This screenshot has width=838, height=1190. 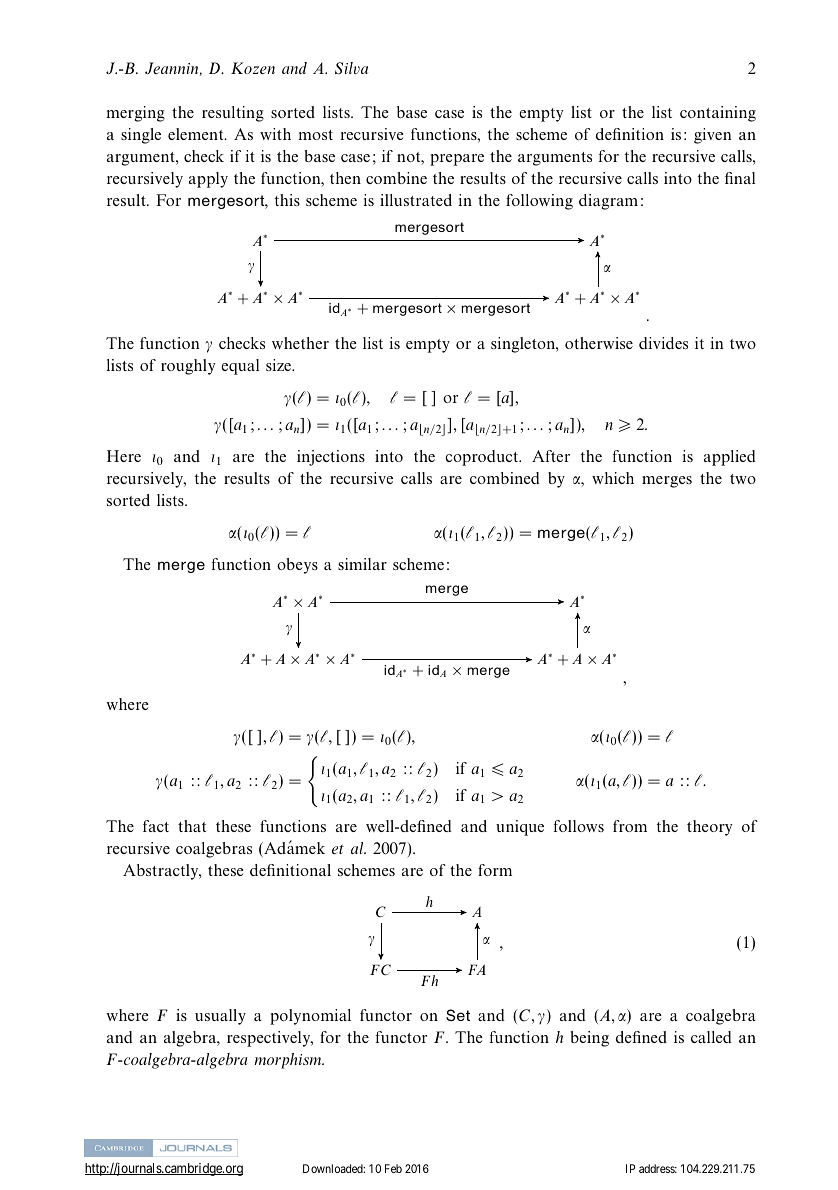 I want to click on which, so click(x=613, y=478).
